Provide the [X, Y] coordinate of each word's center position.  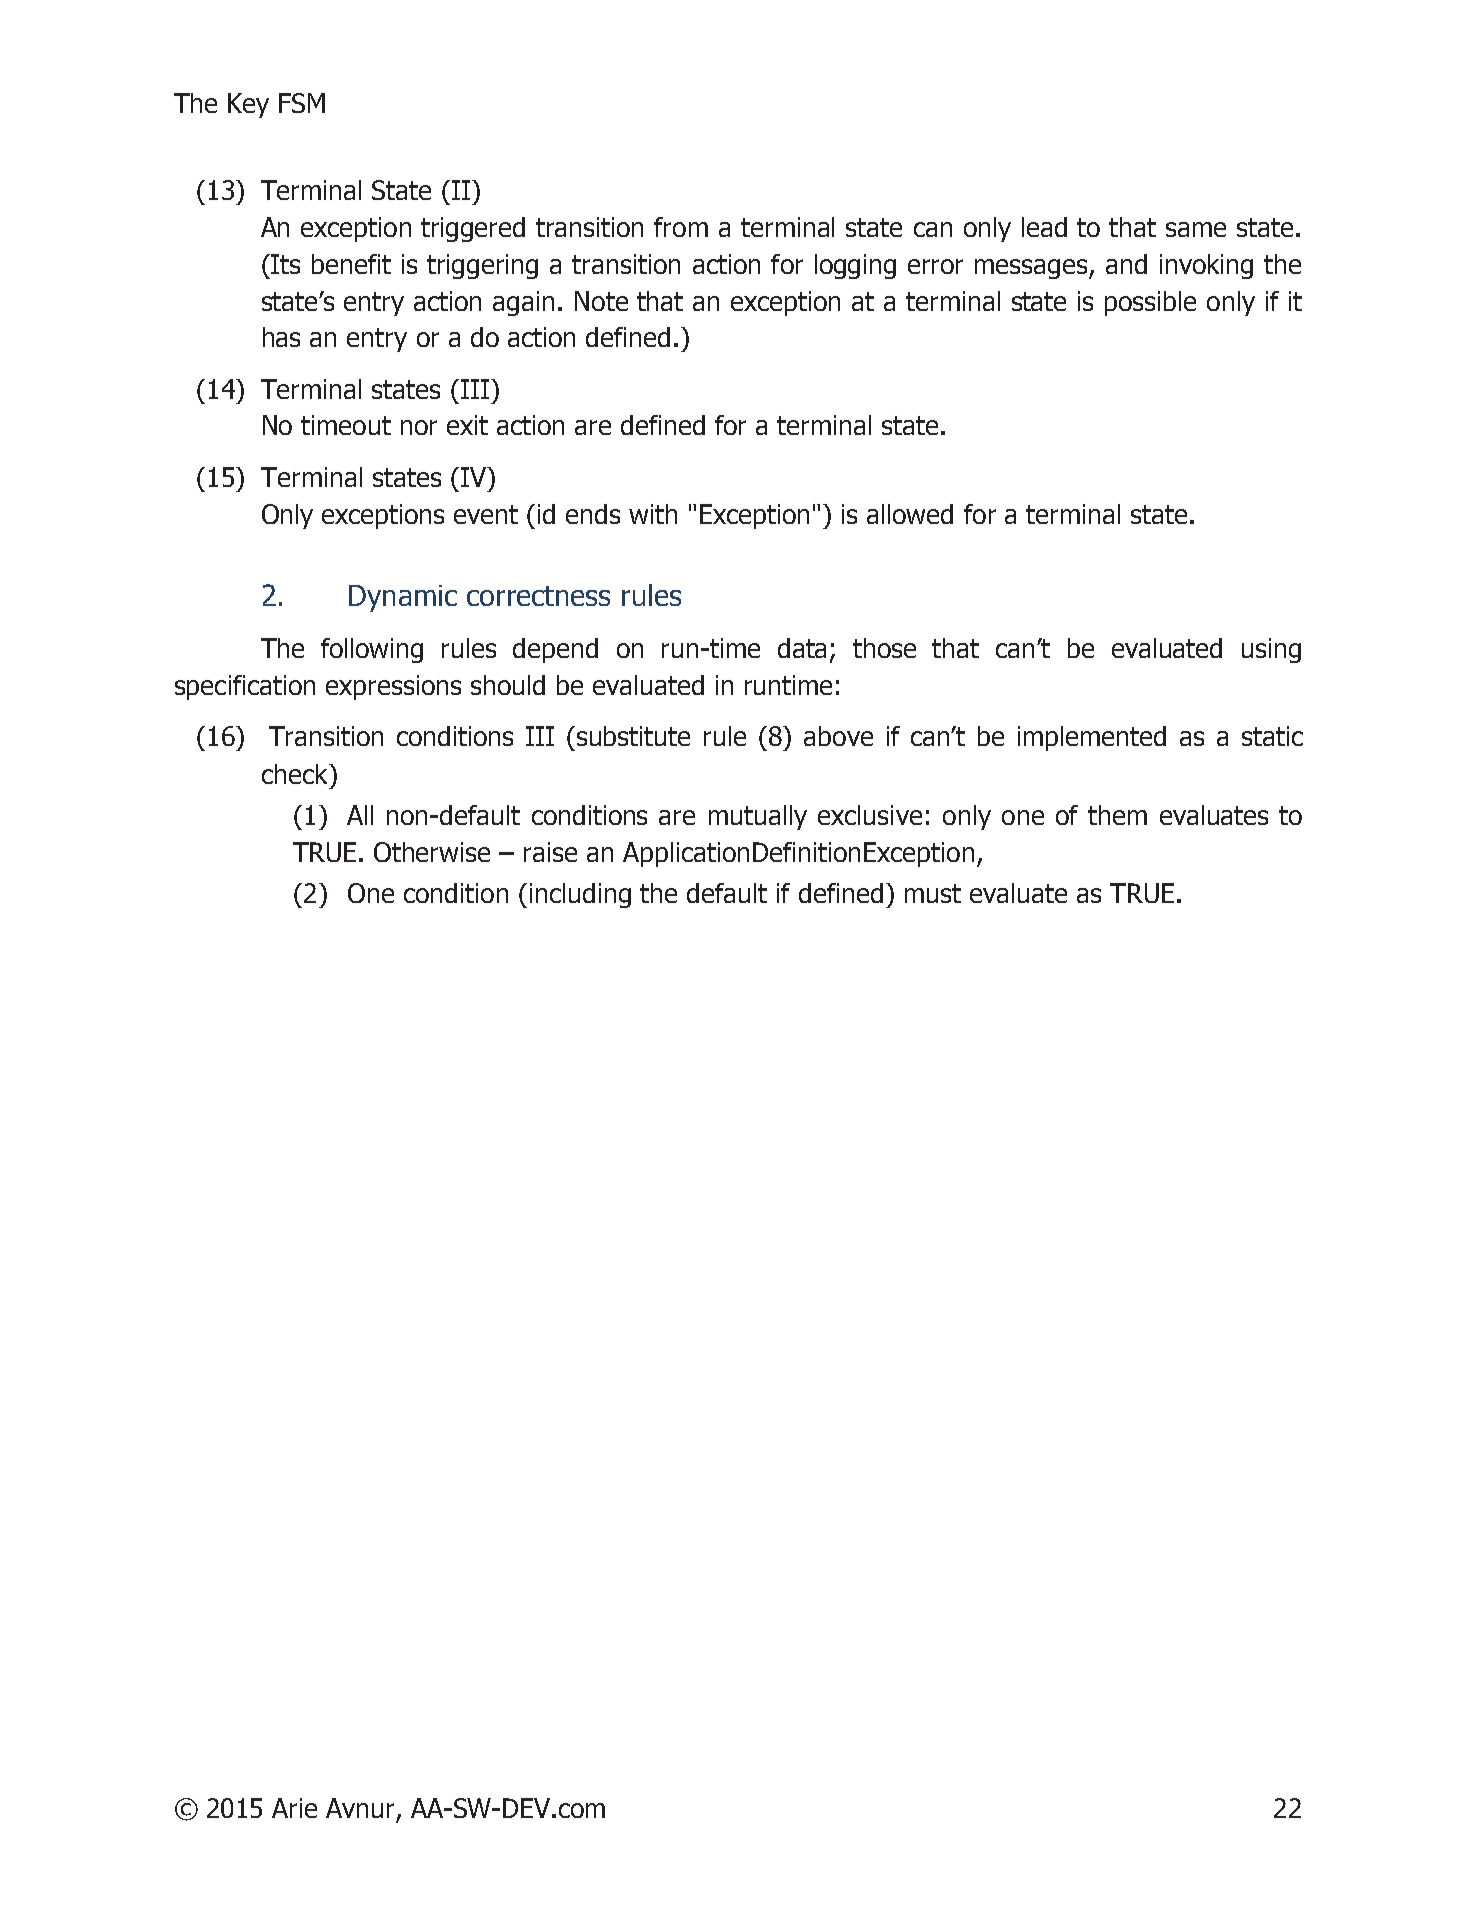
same [1196, 229]
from [681, 227]
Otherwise [432, 852]
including [580, 895]
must [933, 893]
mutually [758, 817]
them [1117, 815]
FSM [302, 103]
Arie [294, 1808]
